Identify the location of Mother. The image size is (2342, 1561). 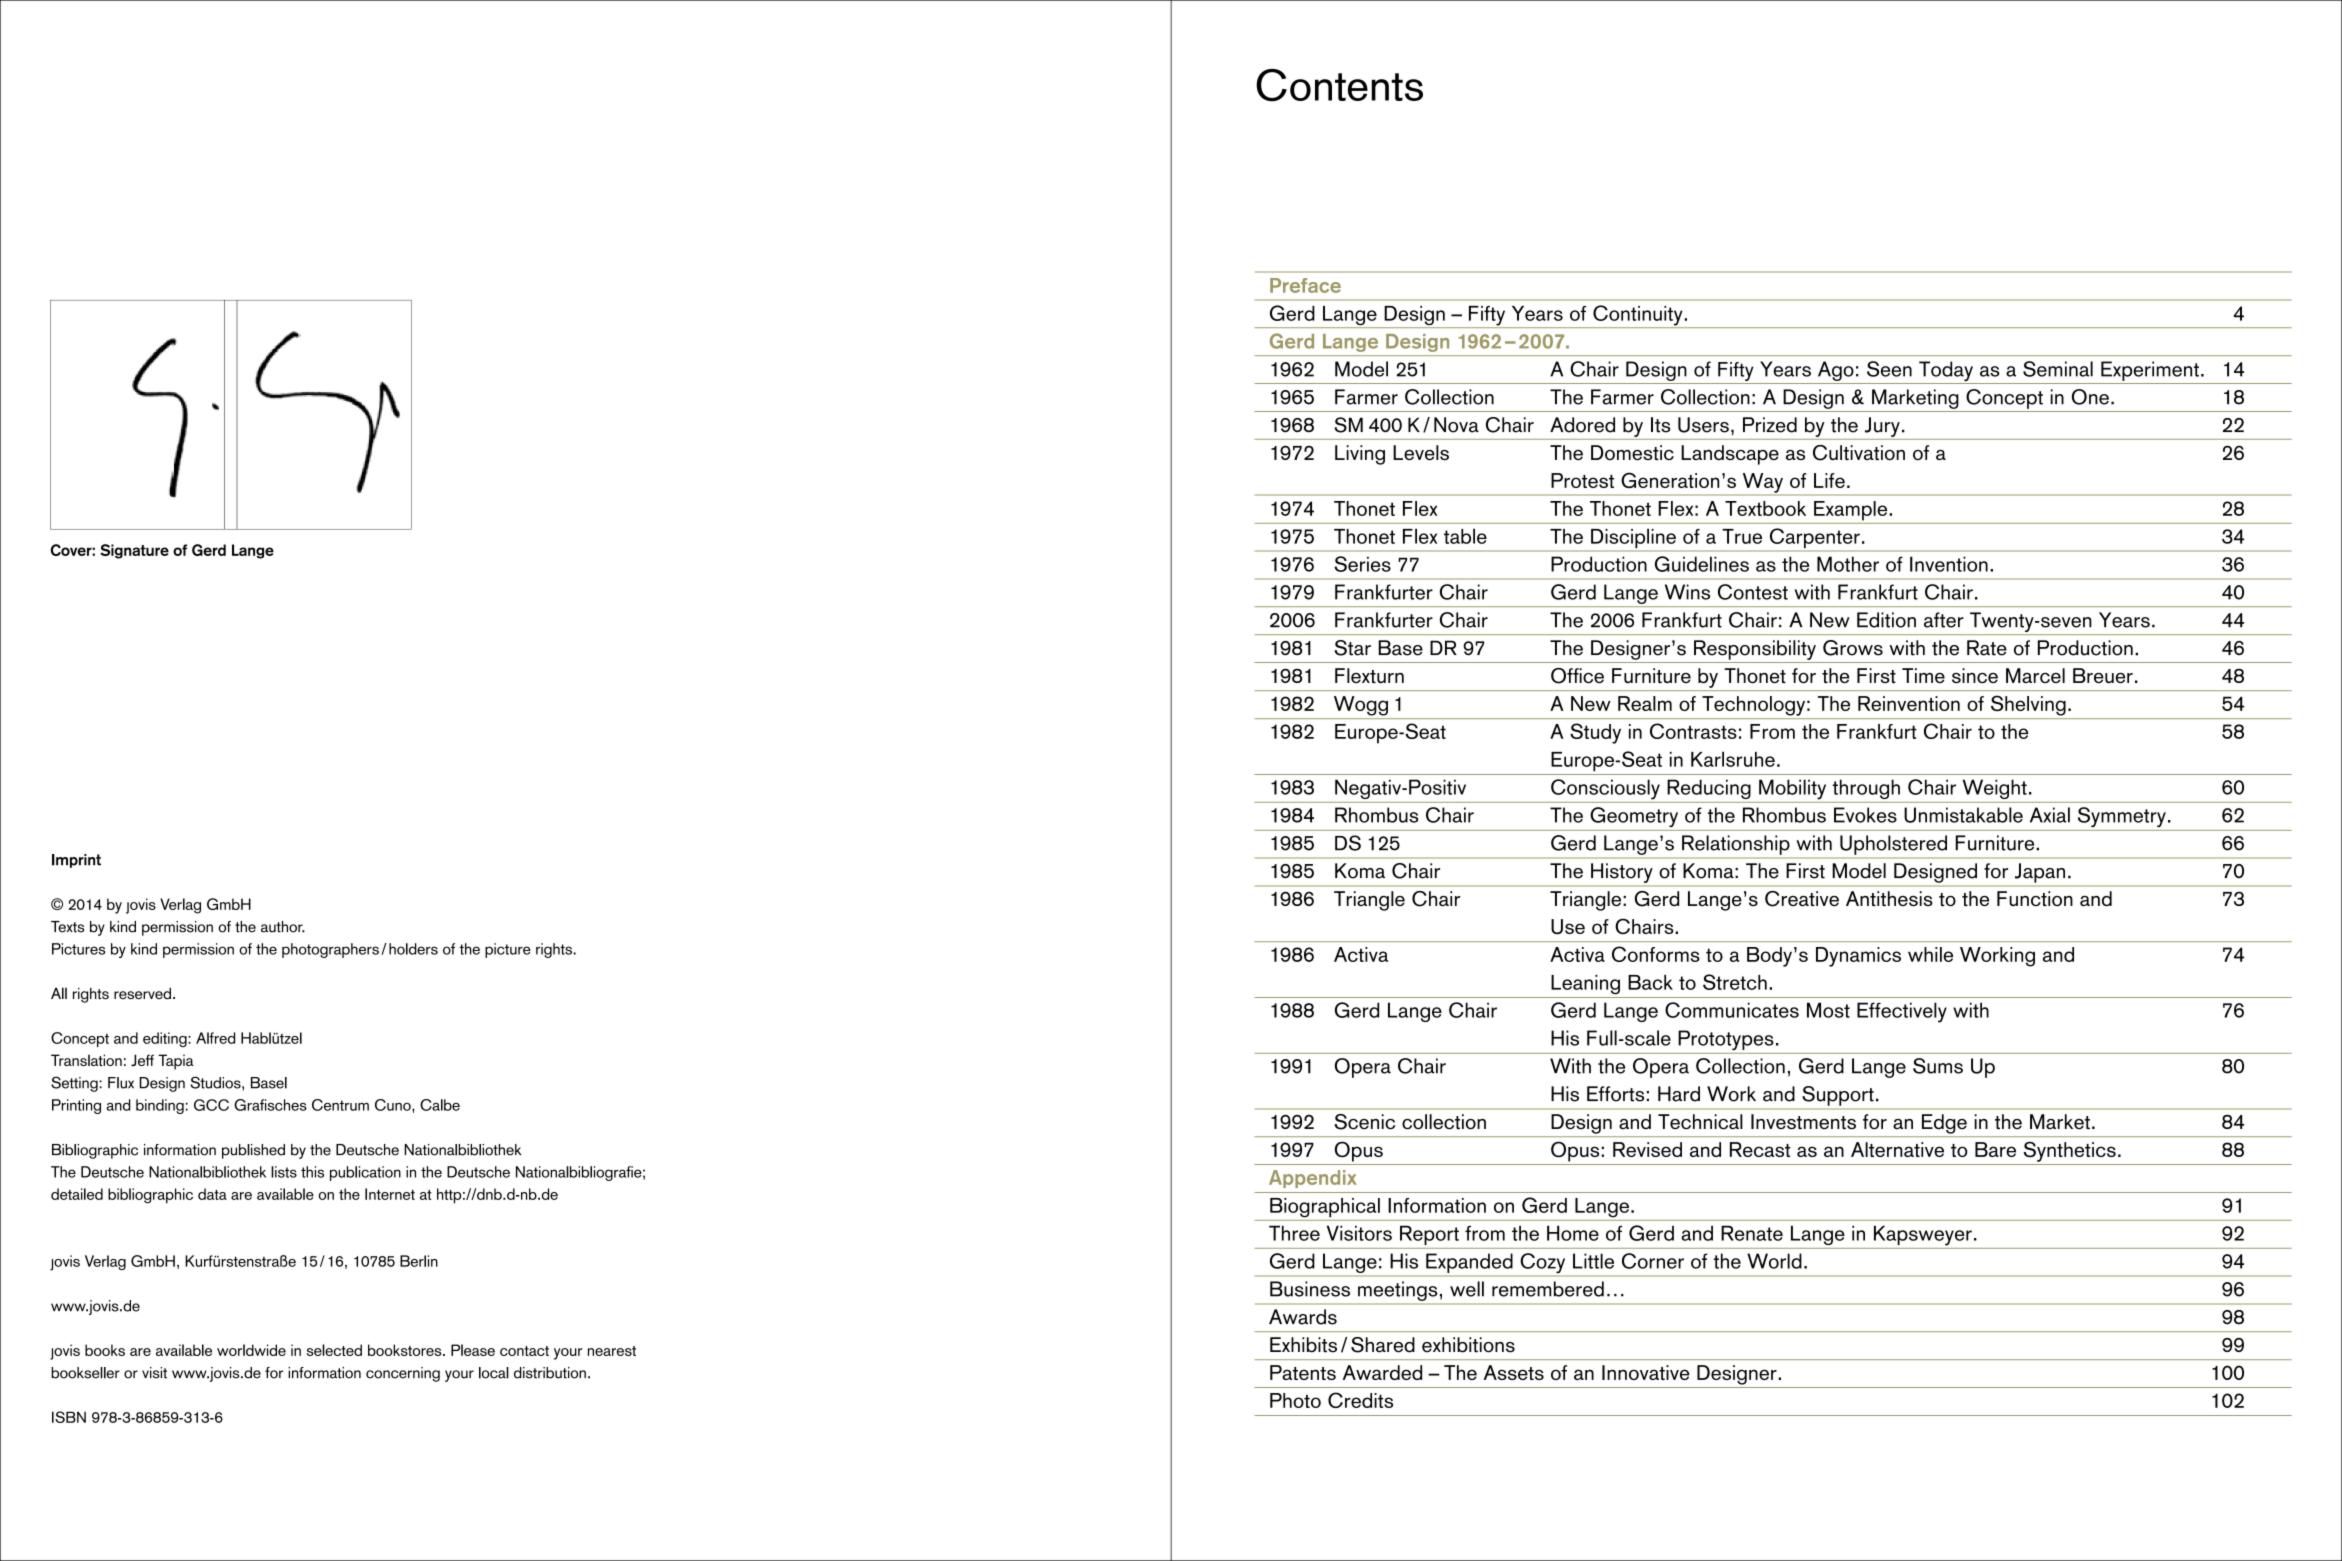
(1848, 564).
